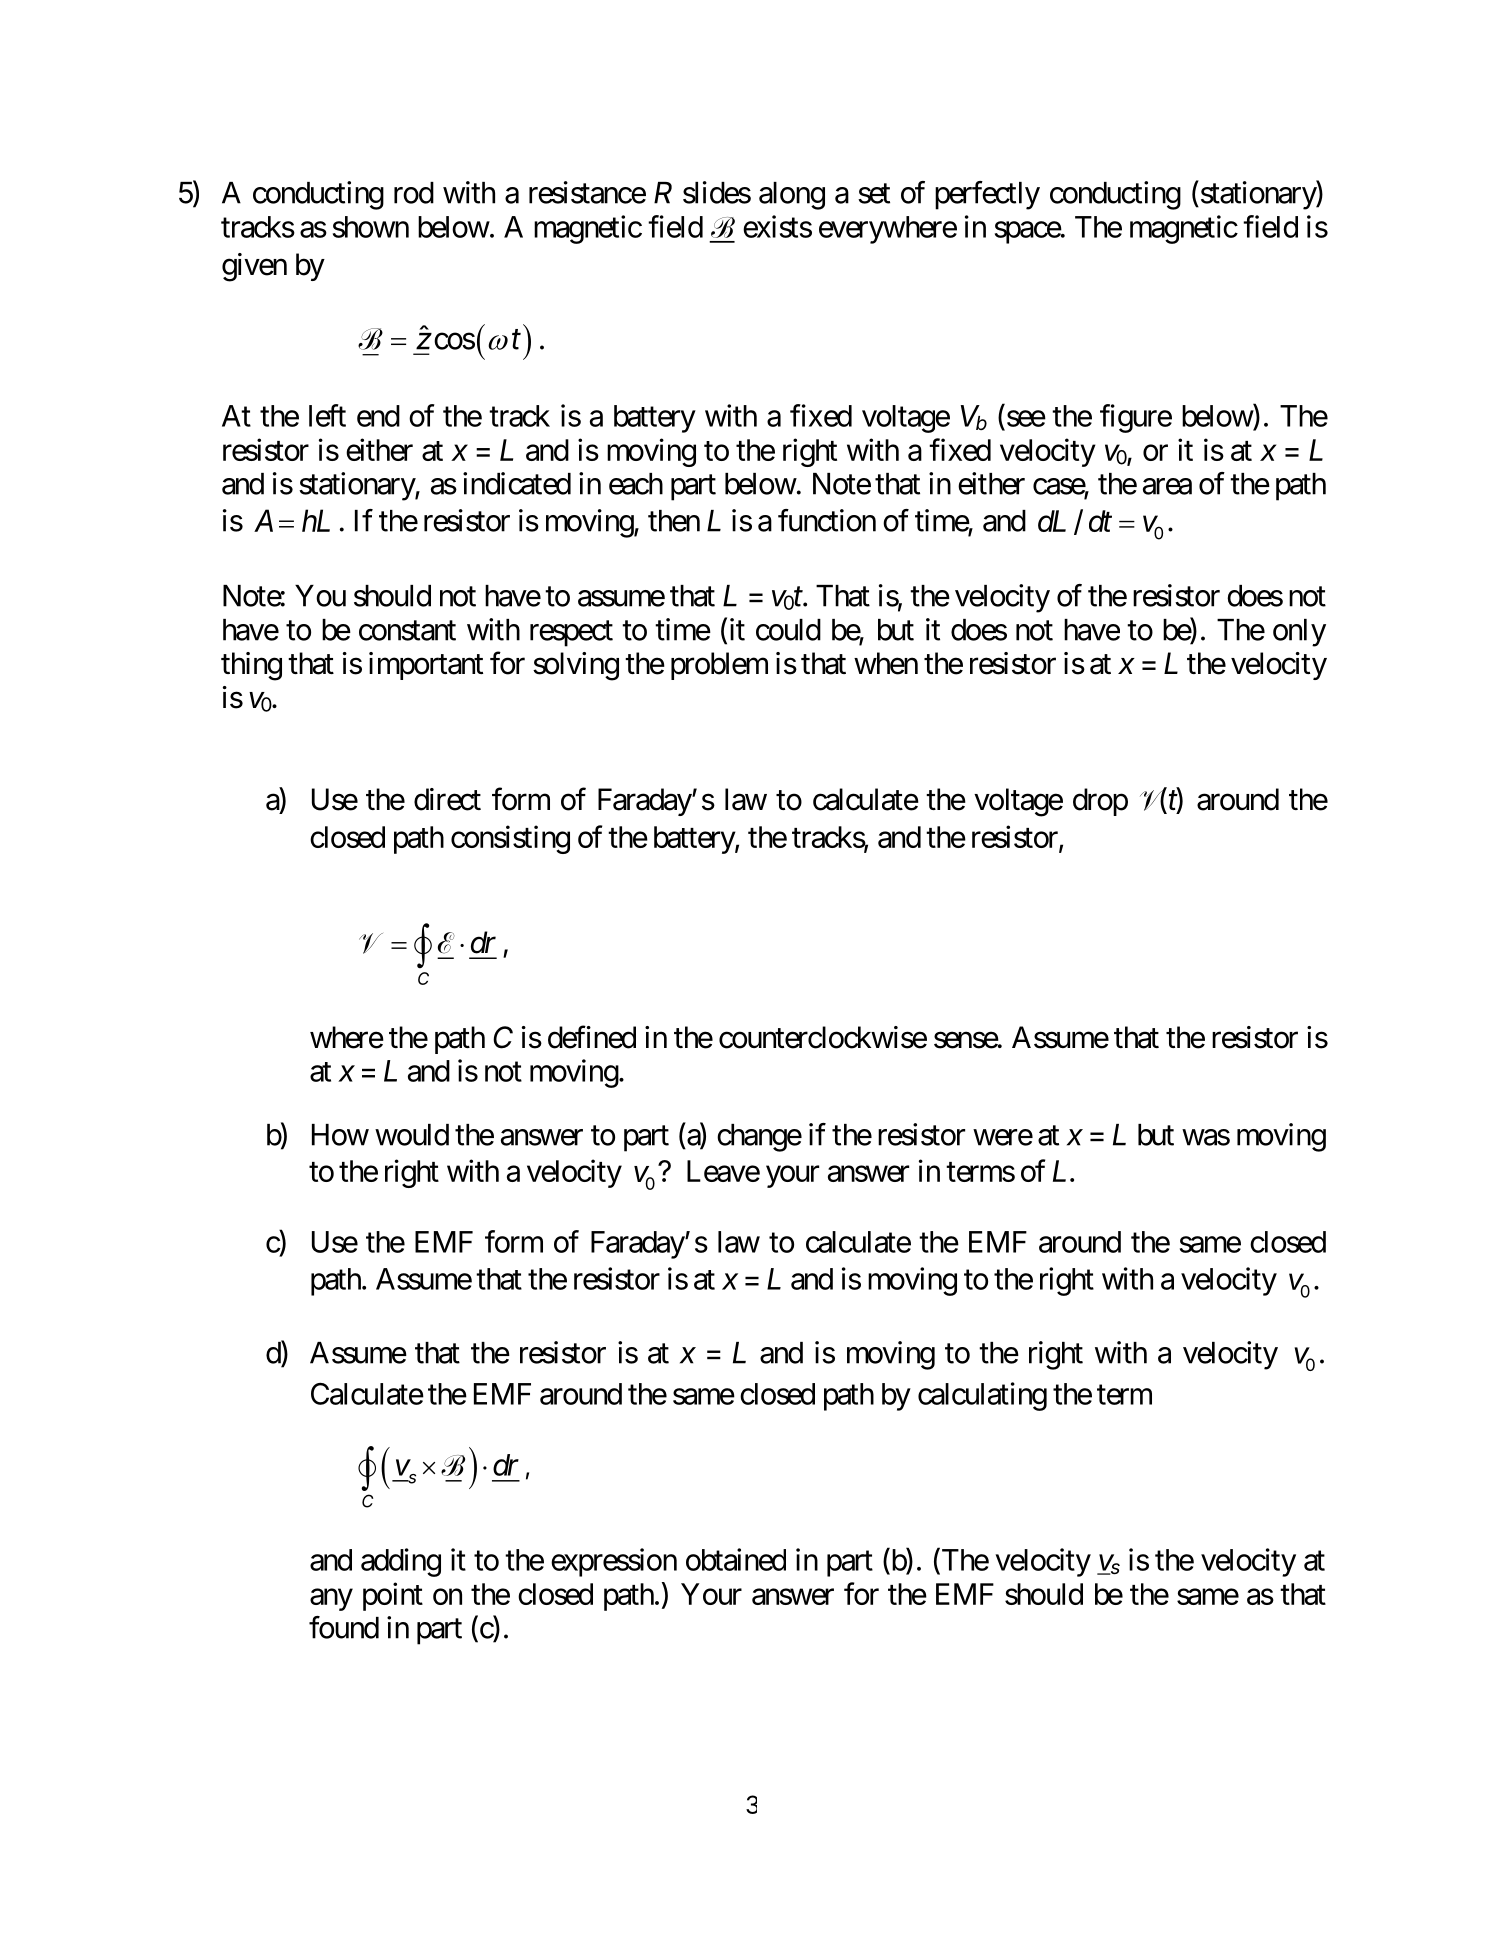 This page has height=1944, width=1502. What do you see at coordinates (393, 1596) in the page?
I see `point` at bounding box center [393, 1596].
